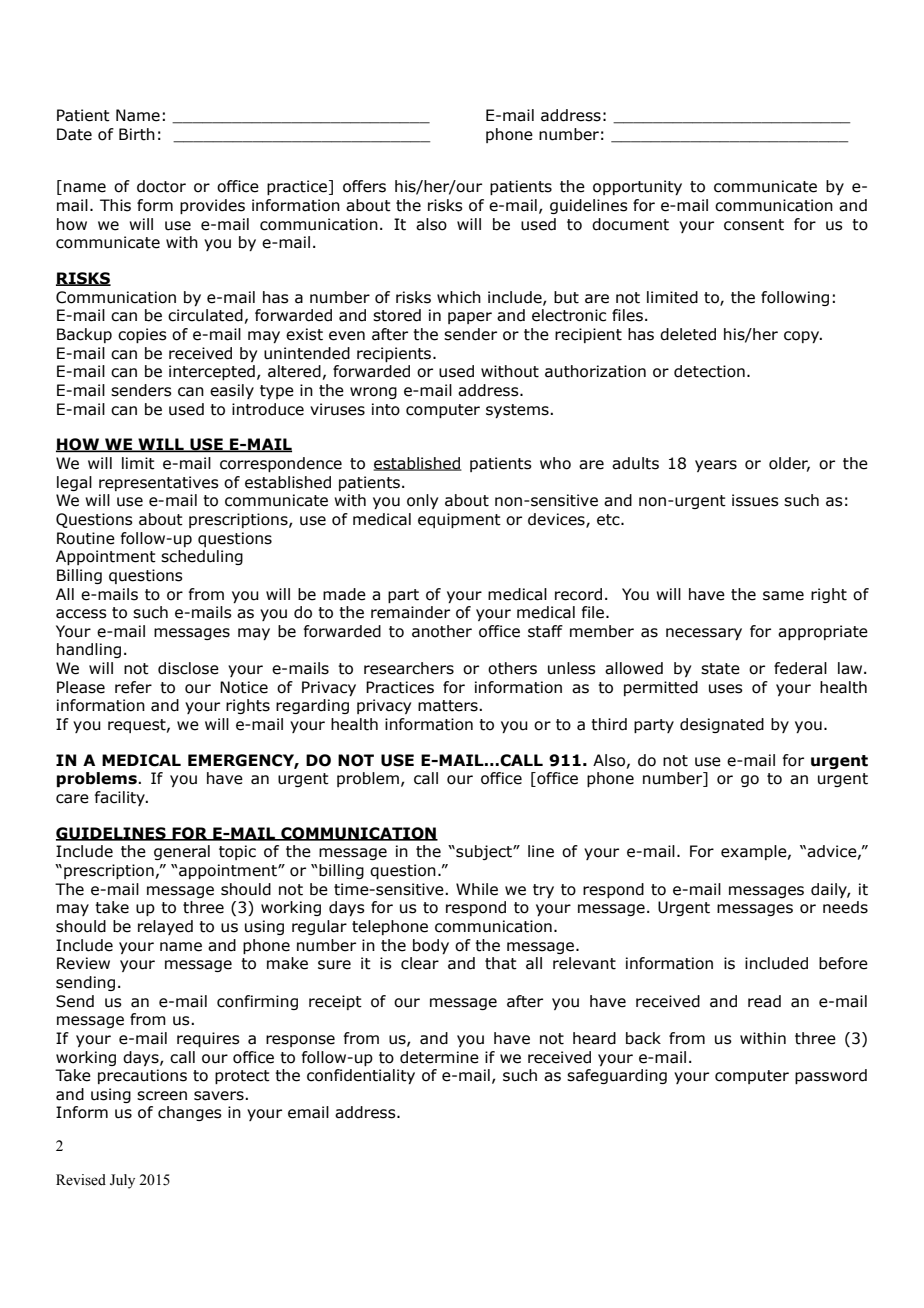  What do you see at coordinates (161, 186) in the image?
I see `doctor` at bounding box center [161, 186].
